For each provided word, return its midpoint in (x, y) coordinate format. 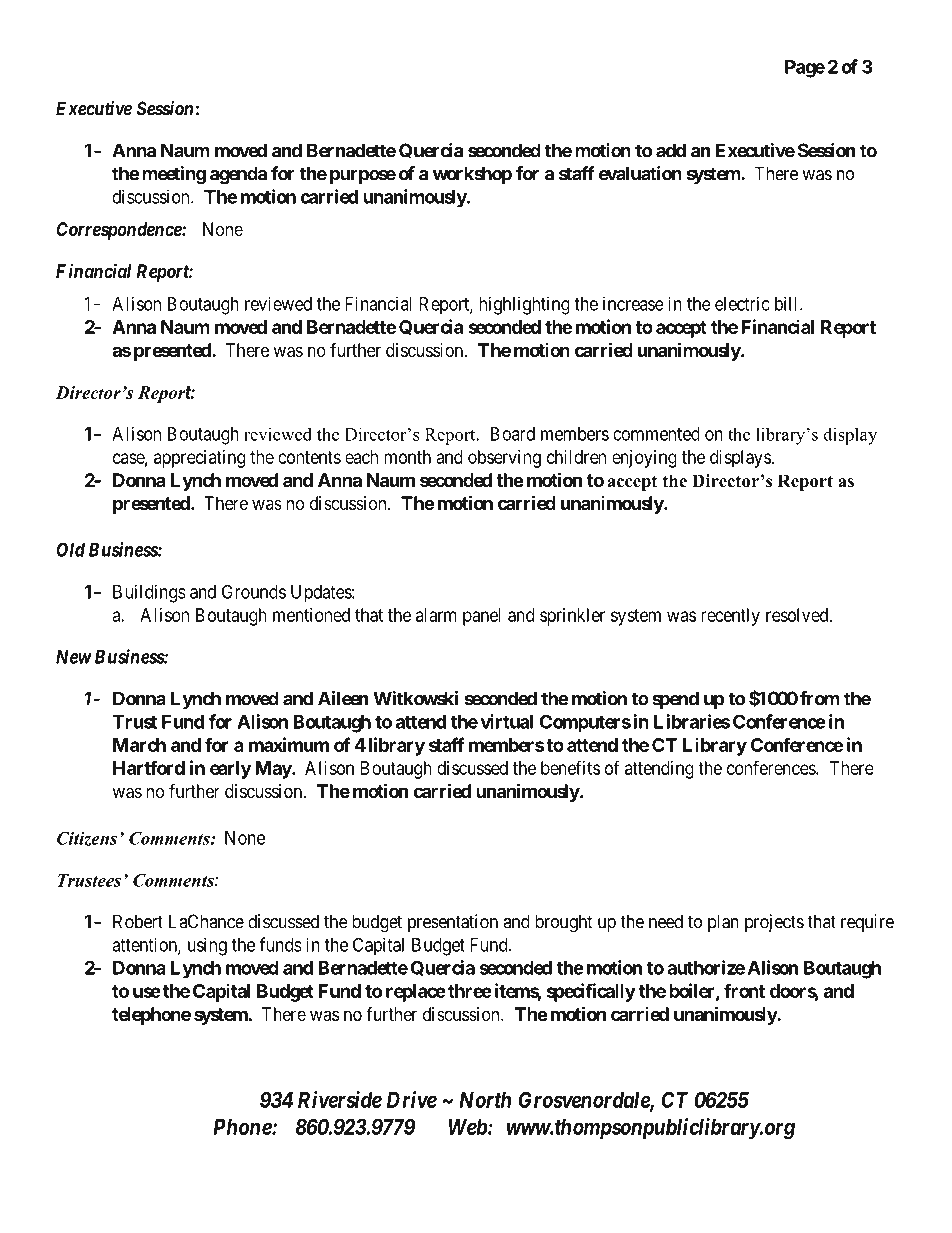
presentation (453, 923)
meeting (174, 175)
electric (742, 303)
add (671, 150)
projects (774, 923)
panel (482, 617)
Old (71, 549)
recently (730, 617)
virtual (506, 721)
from (820, 698)
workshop (472, 175)
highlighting (524, 305)
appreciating (199, 459)
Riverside (340, 1099)
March (139, 745)
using (207, 946)
